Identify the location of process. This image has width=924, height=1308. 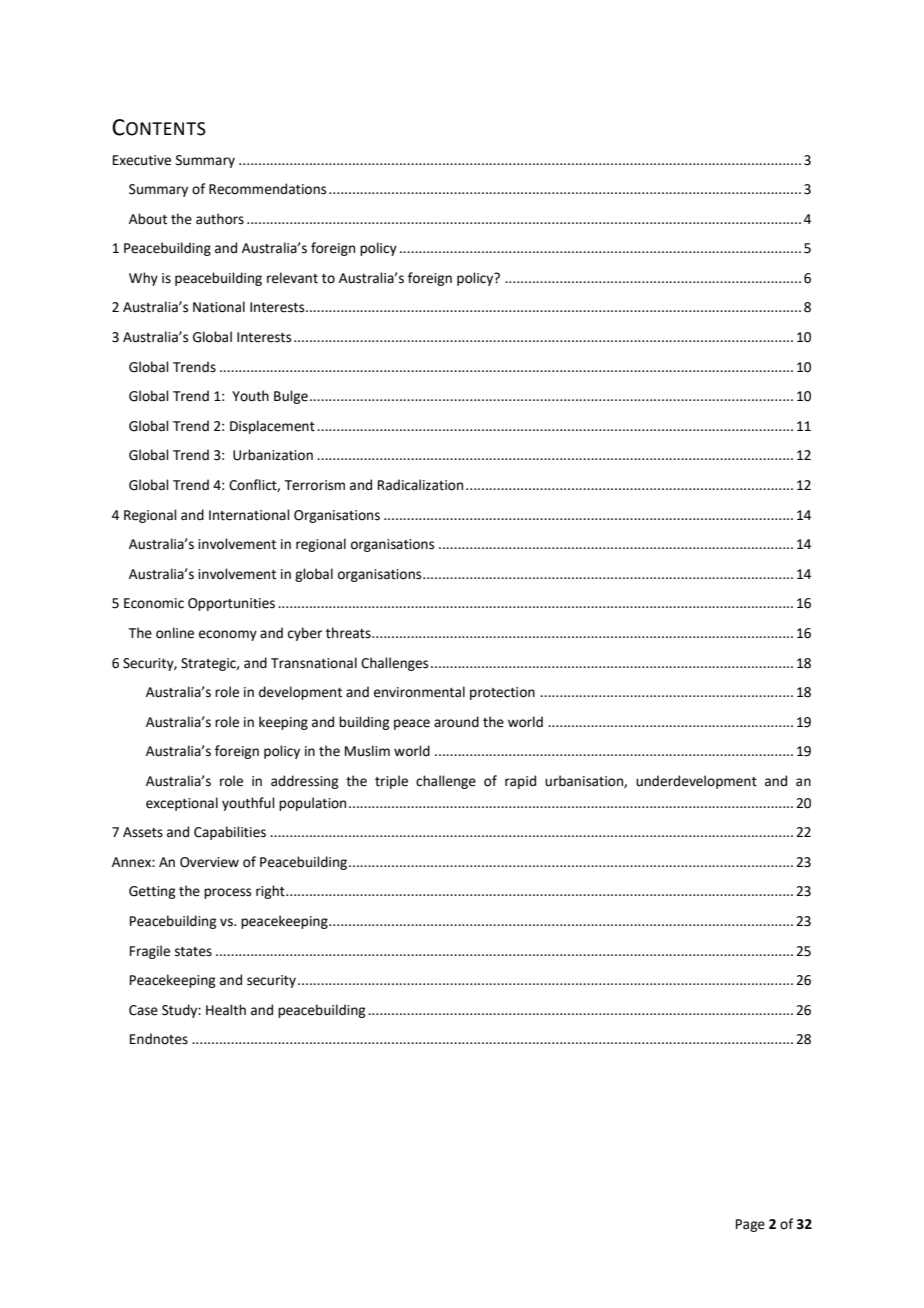
(227, 893).
